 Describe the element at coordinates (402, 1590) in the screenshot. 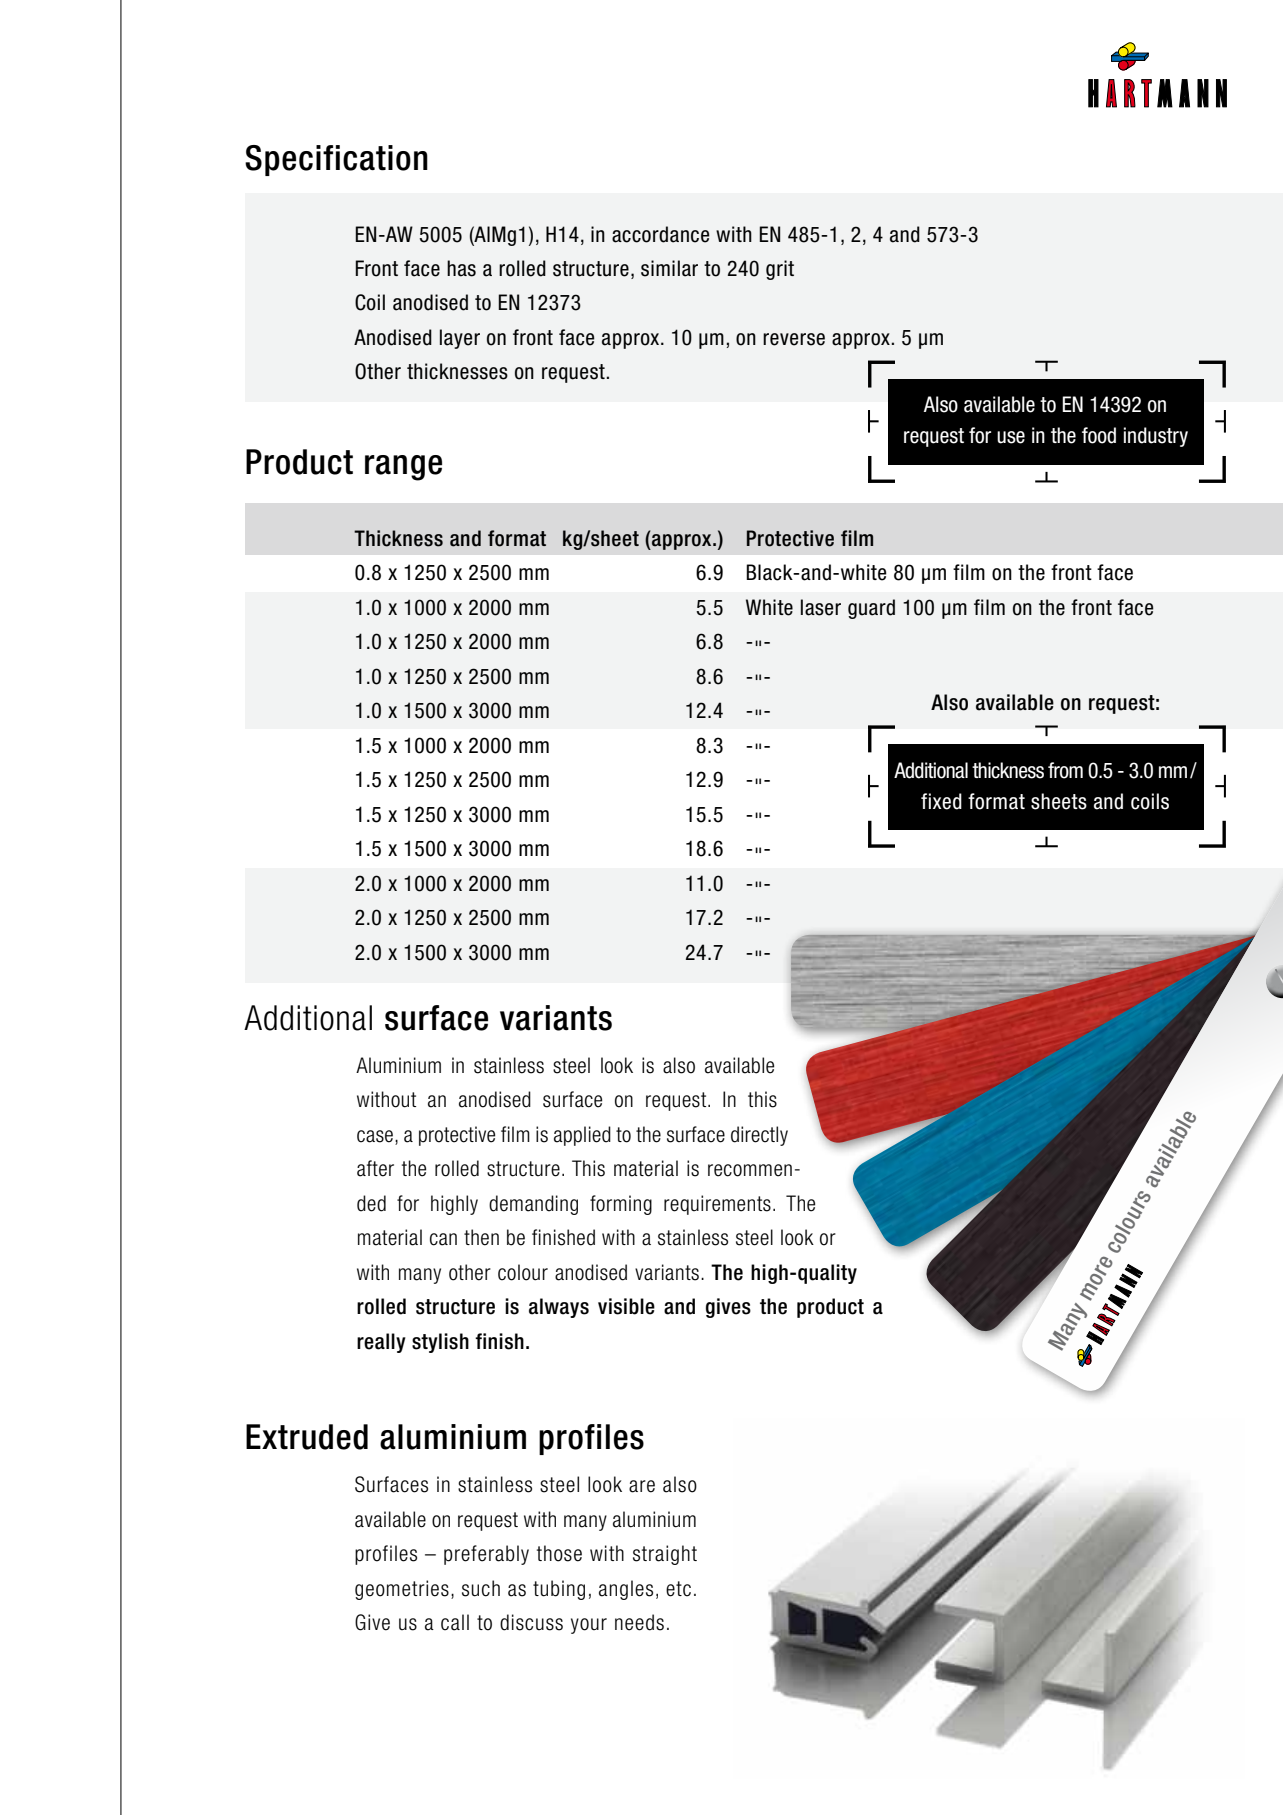

I see `geometries` at that location.
